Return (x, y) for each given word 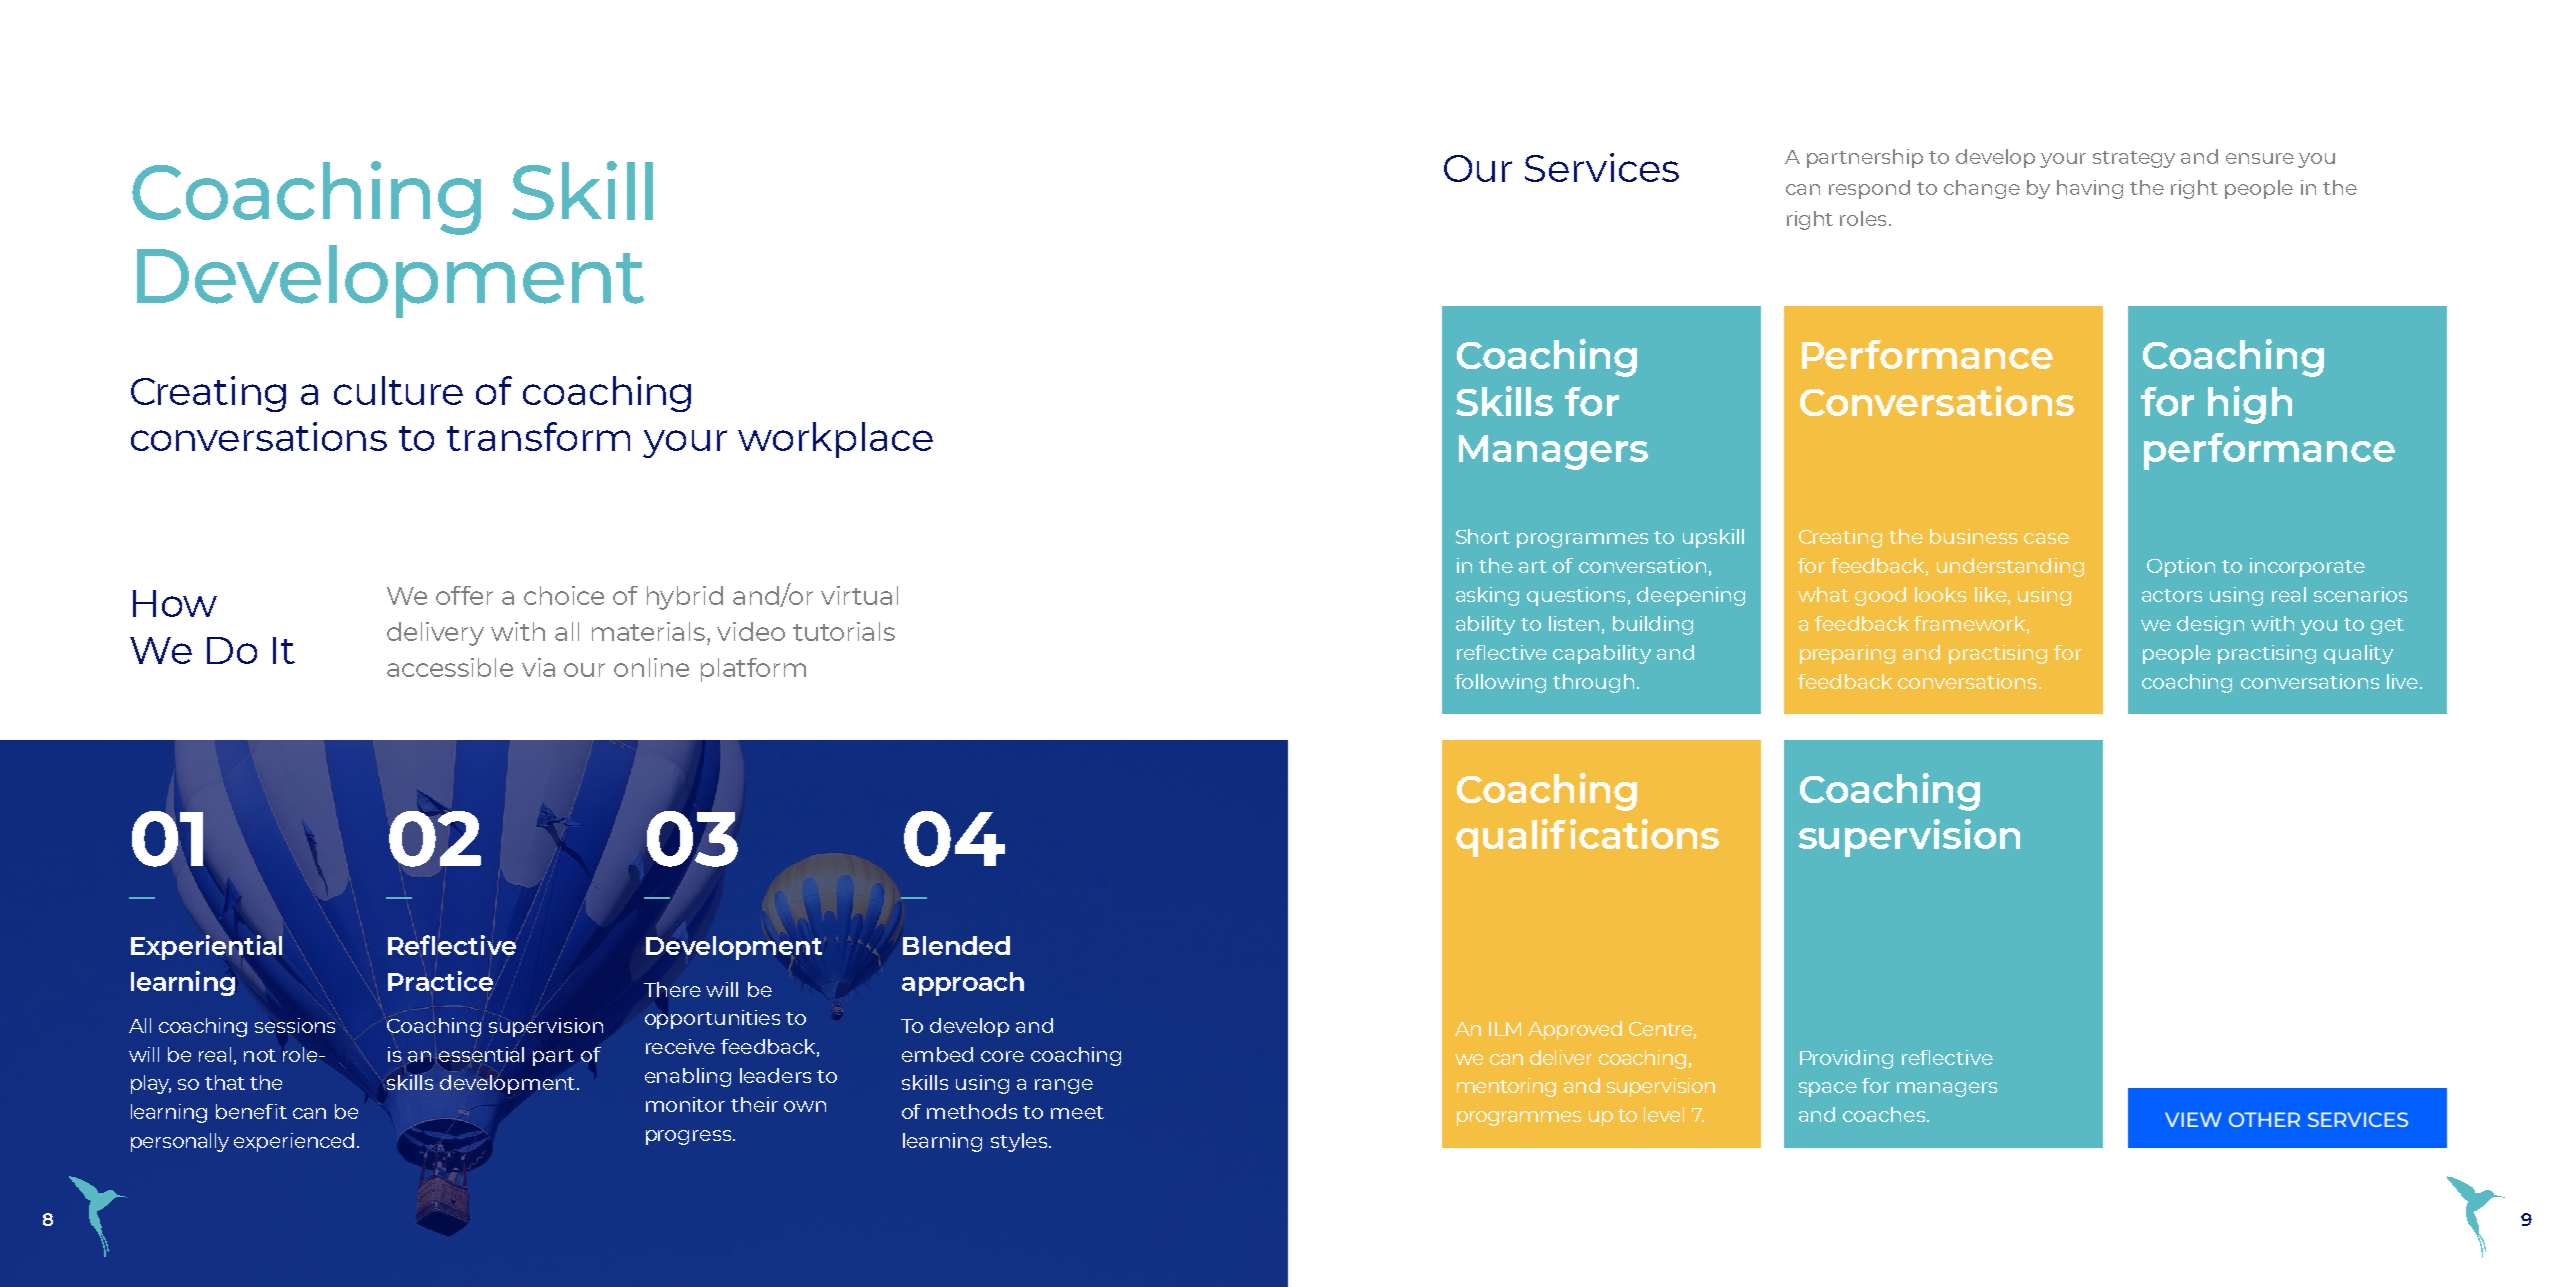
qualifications (1587, 838)
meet (1077, 1112)
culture (398, 390)
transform (538, 436)
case (2046, 538)
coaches (1885, 1114)
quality (2358, 654)
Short (1483, 536)
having (2090, 189)
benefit (251, 1111)
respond (1869, 189)
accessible (450, 667)
